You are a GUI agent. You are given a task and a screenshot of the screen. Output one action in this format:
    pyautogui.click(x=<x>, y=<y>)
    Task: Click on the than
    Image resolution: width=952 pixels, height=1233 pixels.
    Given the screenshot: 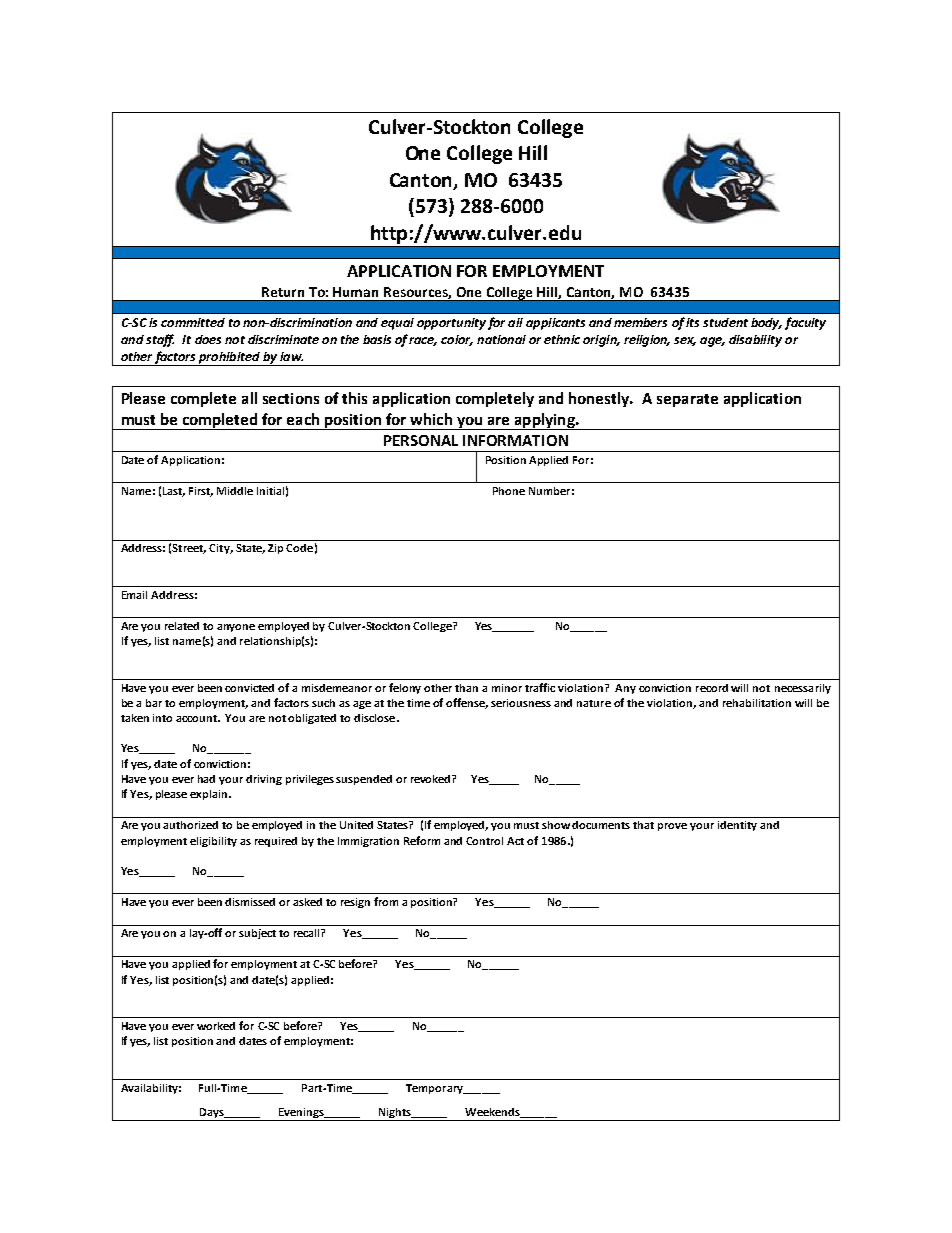 What is the action you would take?
    pyautogui.click(x=466, y=688)
